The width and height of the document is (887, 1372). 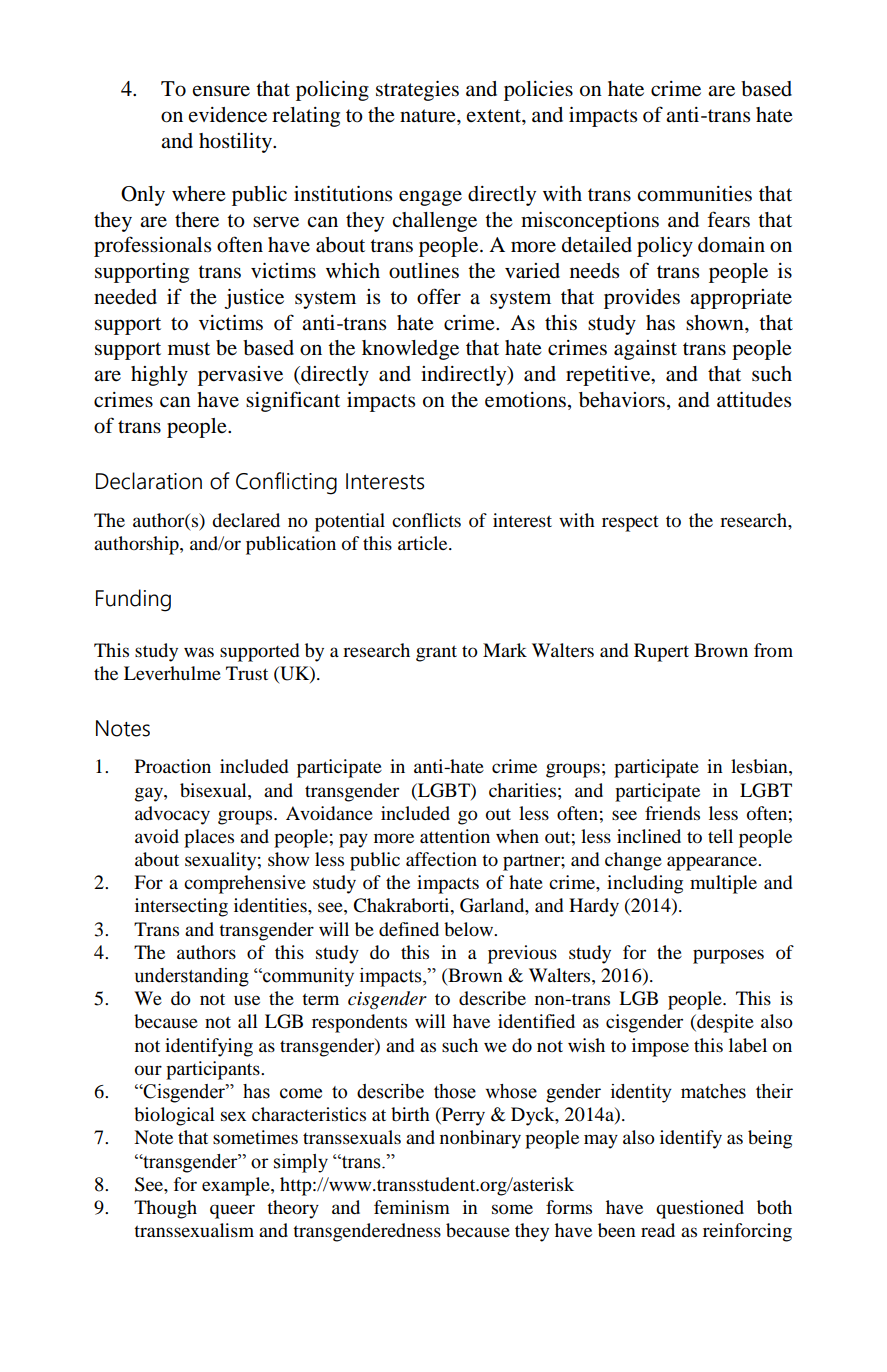 What do you see at coordinates (228, 115) in the document?
I see `evidence` at bounding box center [228, 115].
